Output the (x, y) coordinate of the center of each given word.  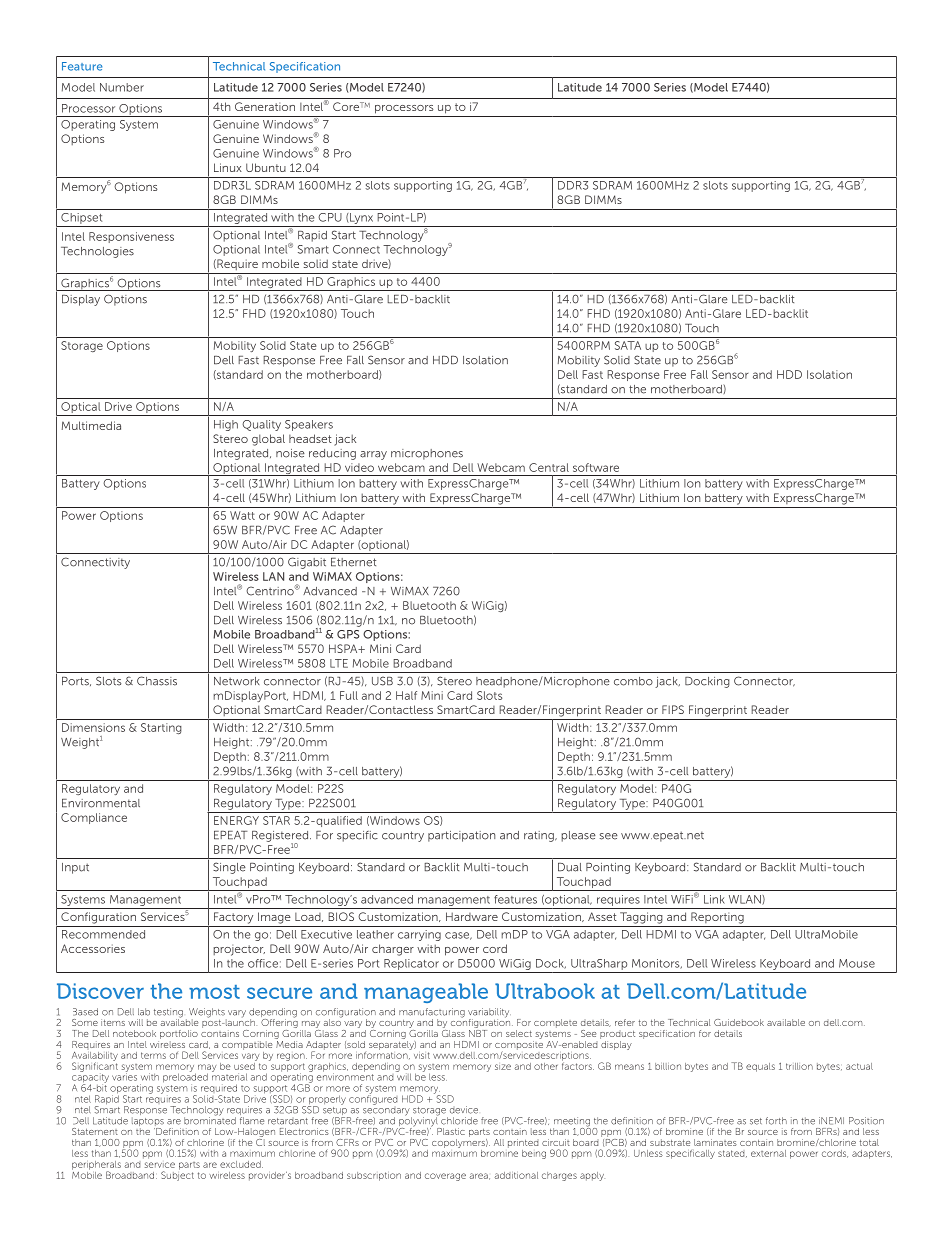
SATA (628, 345)
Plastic (451, 1131)
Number (122, 87)
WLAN (746, 900)
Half (406, 695)
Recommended (103, 934)
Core (347, 106)
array (373, 455)
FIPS (673, 709)
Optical (81, 409)
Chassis (157, 681)
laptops (148, 1123)
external (768, 1153)
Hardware (472, 916)
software (596, 467)
